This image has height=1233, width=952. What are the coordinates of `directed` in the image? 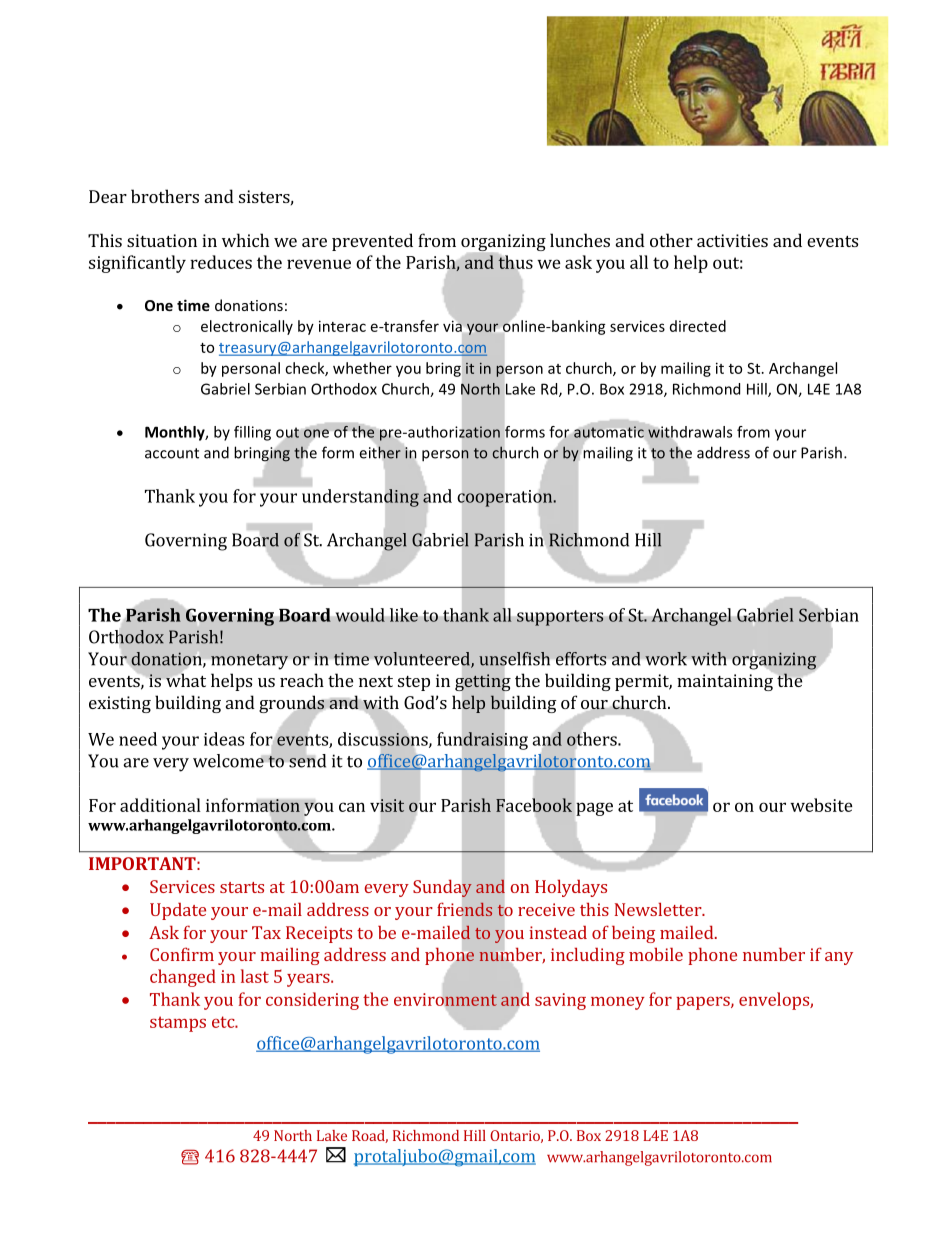 It's located at (698, 326).
